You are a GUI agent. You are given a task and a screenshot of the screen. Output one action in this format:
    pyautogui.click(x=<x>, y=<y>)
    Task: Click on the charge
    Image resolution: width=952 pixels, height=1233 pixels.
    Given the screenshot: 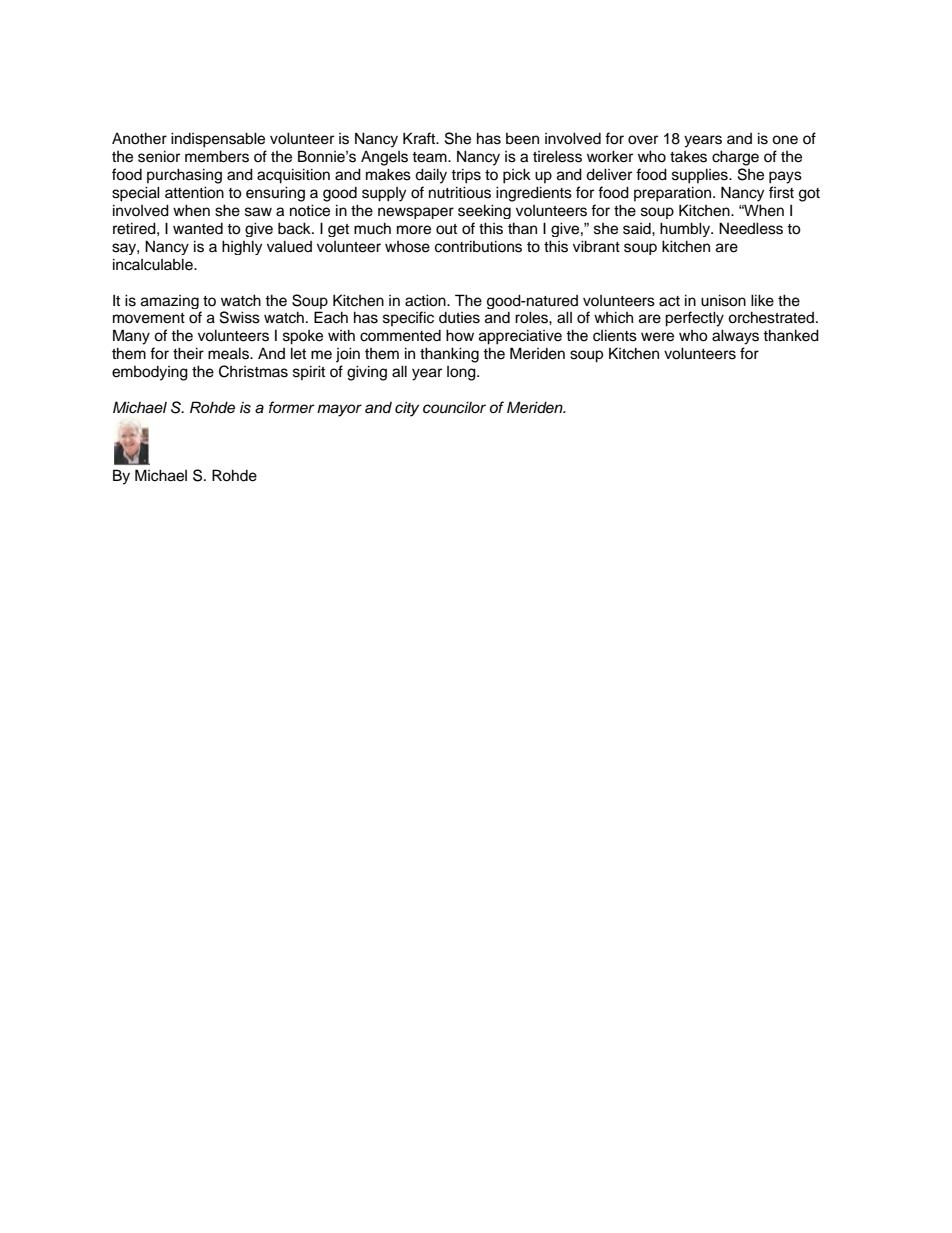 What is the action you would take?
    pyautogui.click(x=735, y=158)
